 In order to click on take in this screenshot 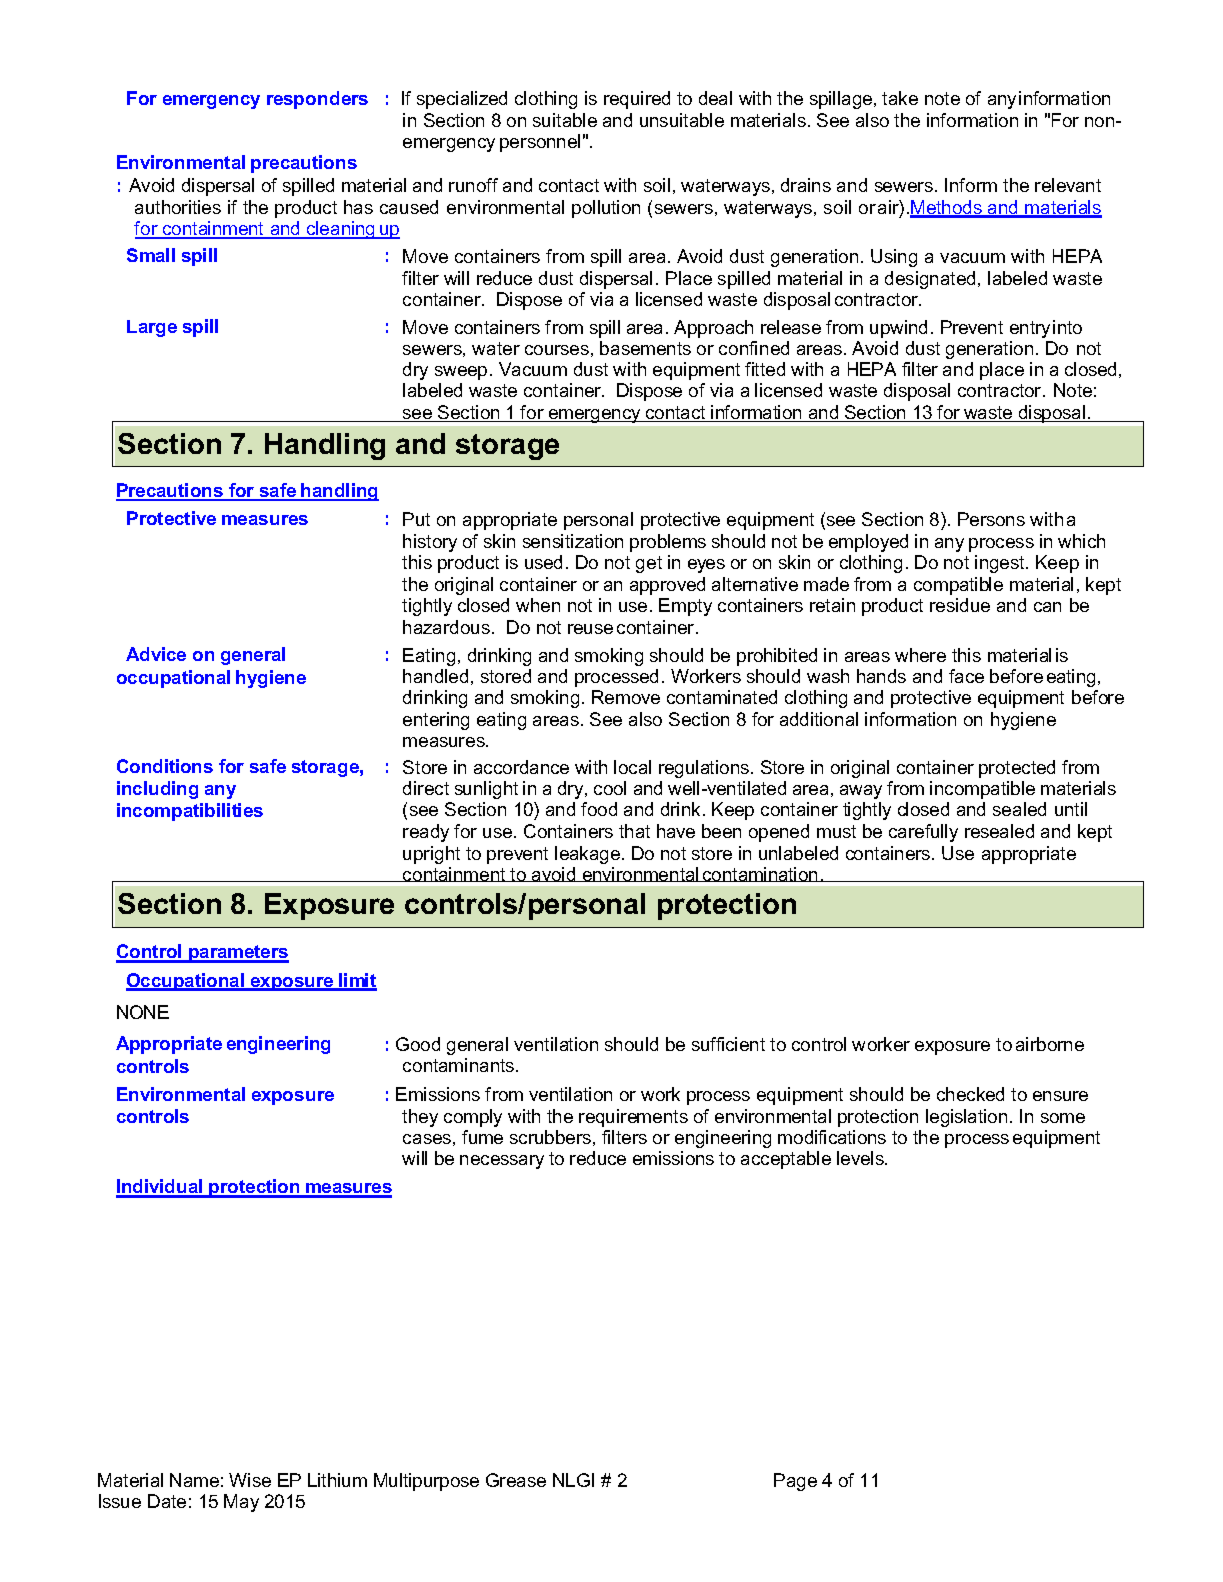, I will do `click(900, 98)`.
